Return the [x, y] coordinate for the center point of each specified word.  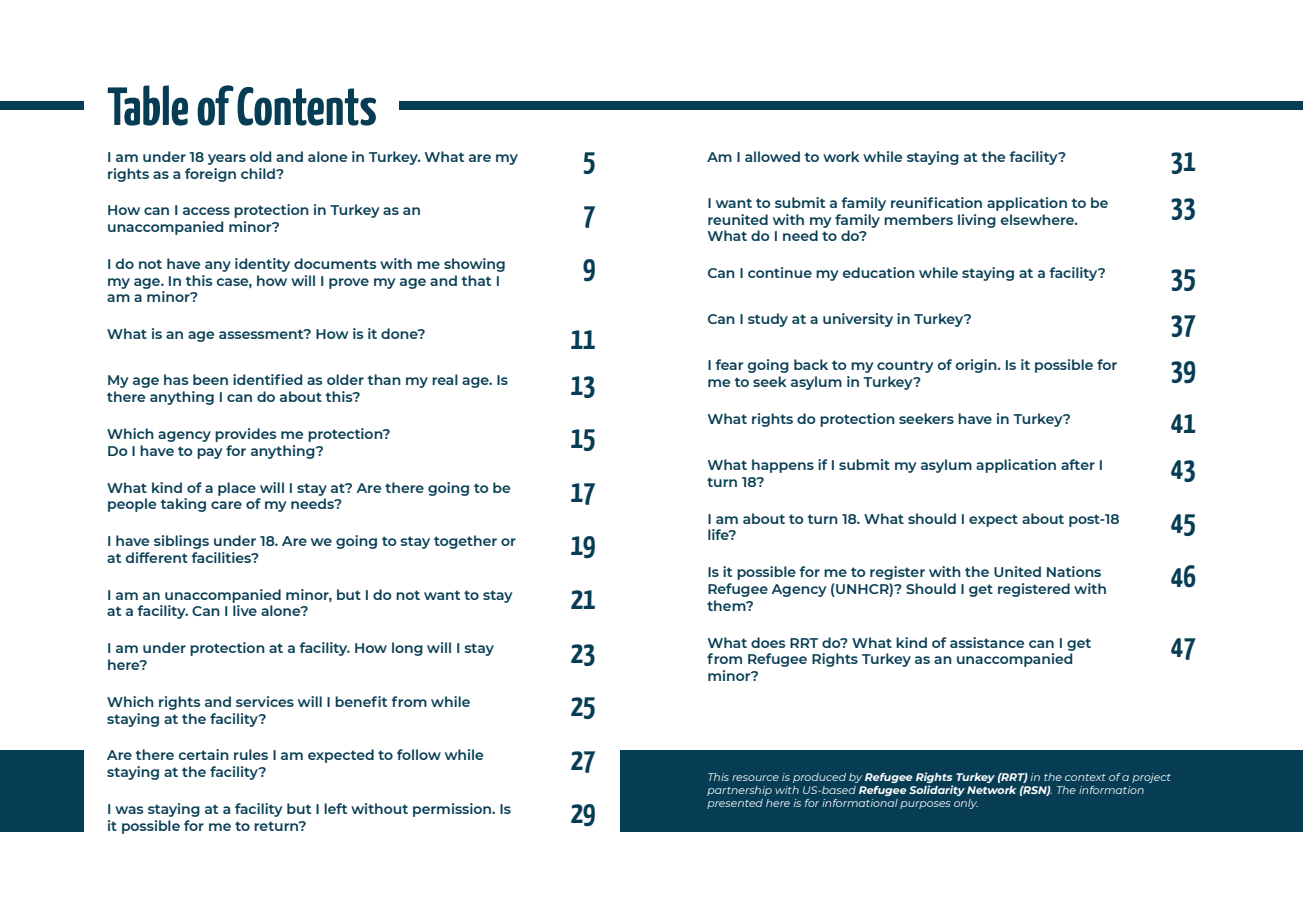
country [905, 366]
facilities [222, 557]
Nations [1074, 571]
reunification [936, 202]
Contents [306, 106]
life [719, 534]
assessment [262, 334]
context [1085, 777]
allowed [772, 156]
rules [251, 754]
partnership [739, 791]
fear [729, 364]
